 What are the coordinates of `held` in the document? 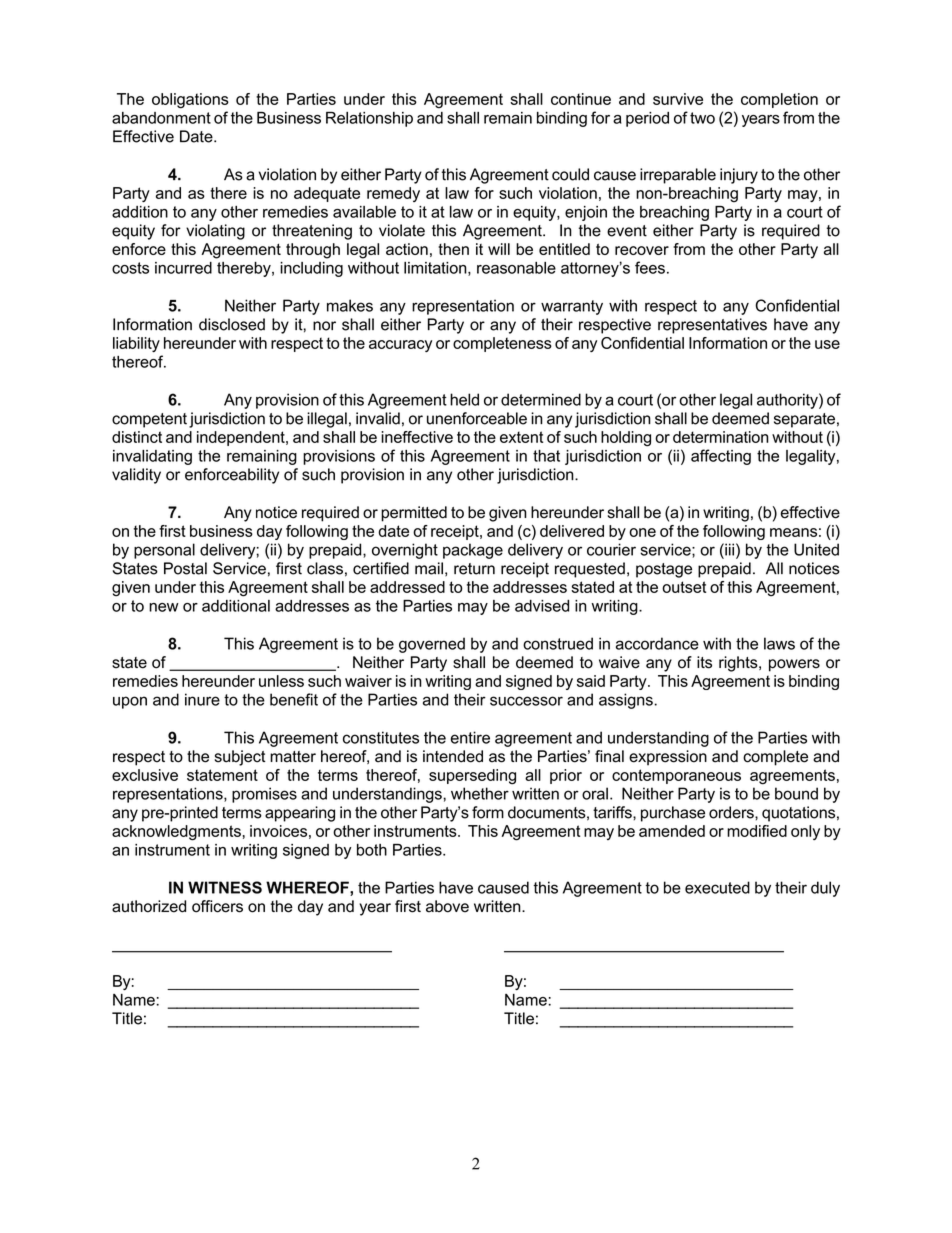 It's located at (464, 399).
